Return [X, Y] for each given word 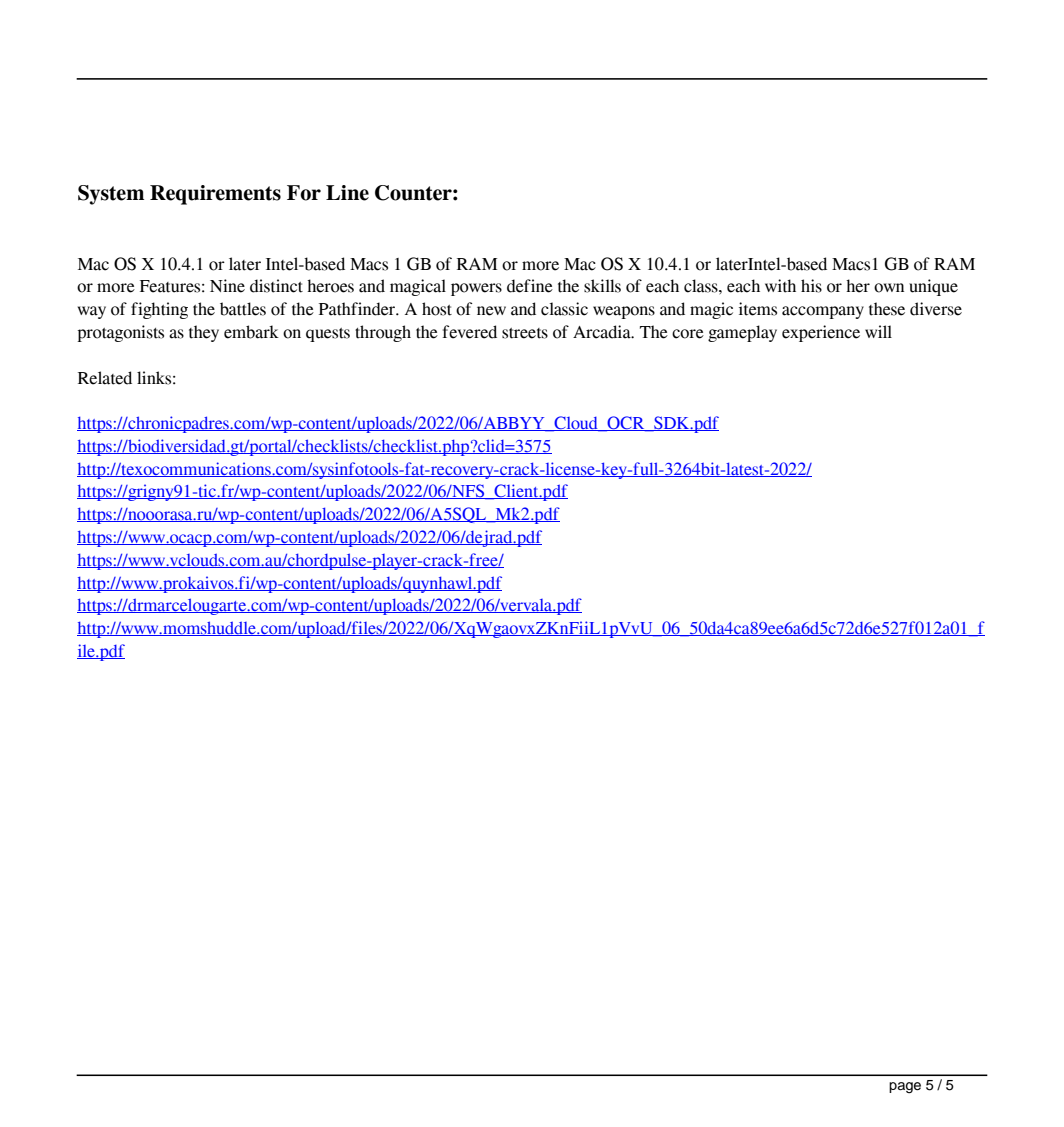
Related [105, 378]
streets [525, 333]
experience [821, 333]
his [811, 286]
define [530, 286]
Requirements [215, 195]
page [905, 1088]
